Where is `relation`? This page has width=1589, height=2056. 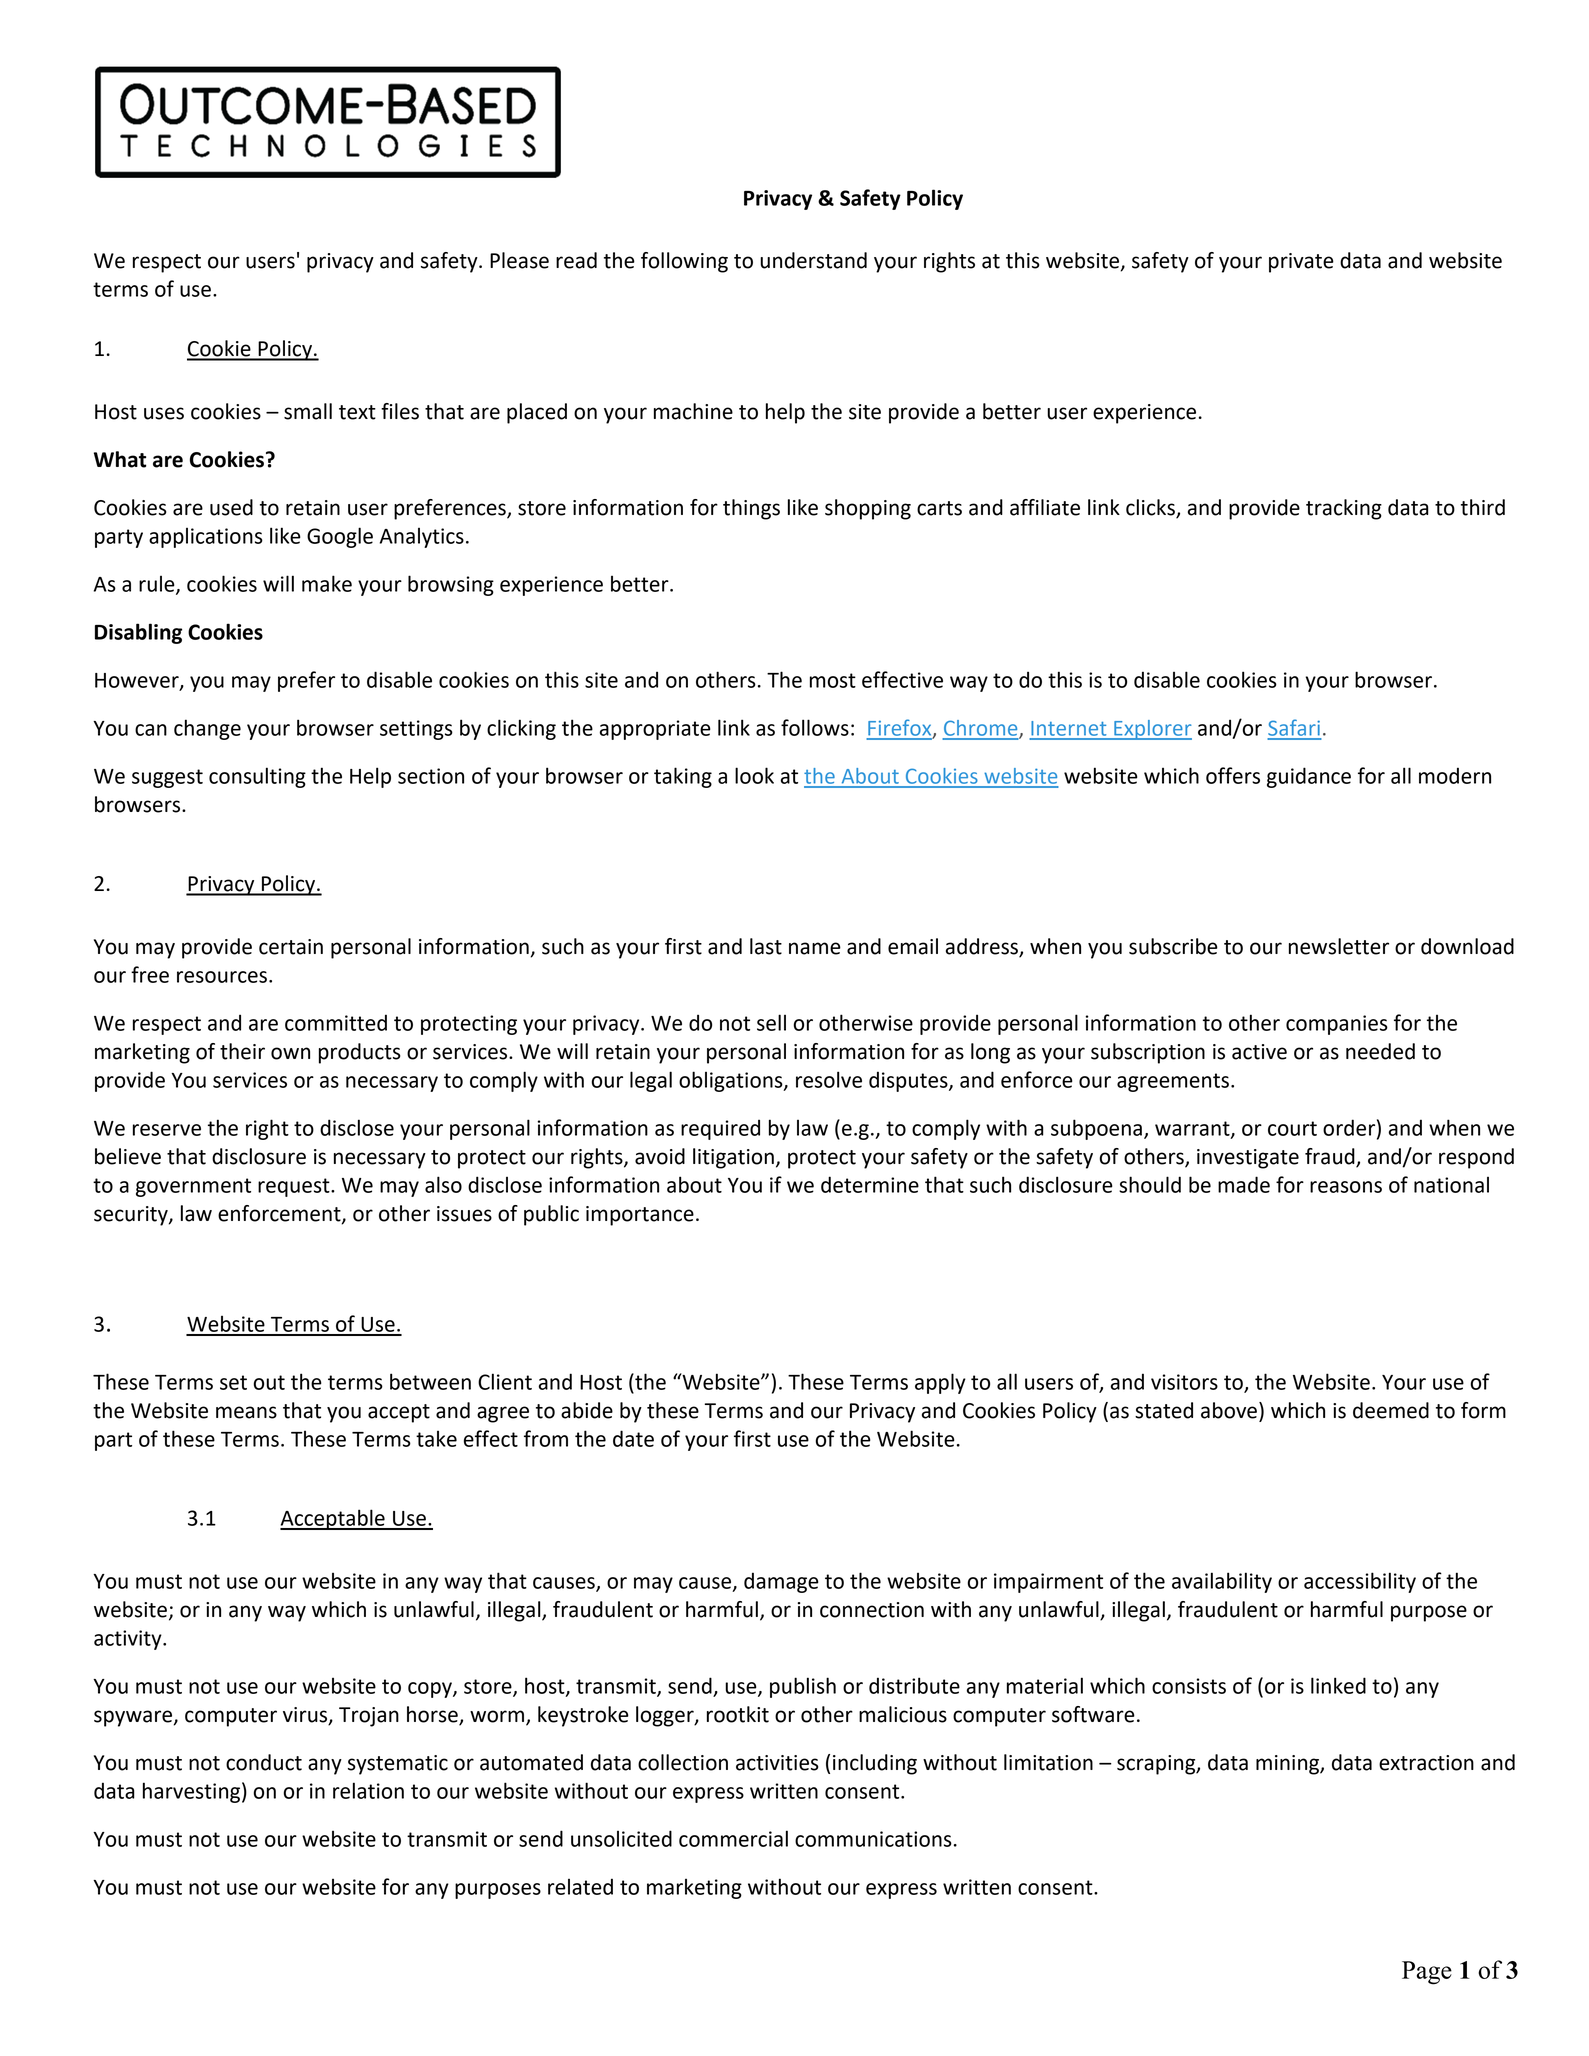 relation is located at coordinates (368, 1790).
